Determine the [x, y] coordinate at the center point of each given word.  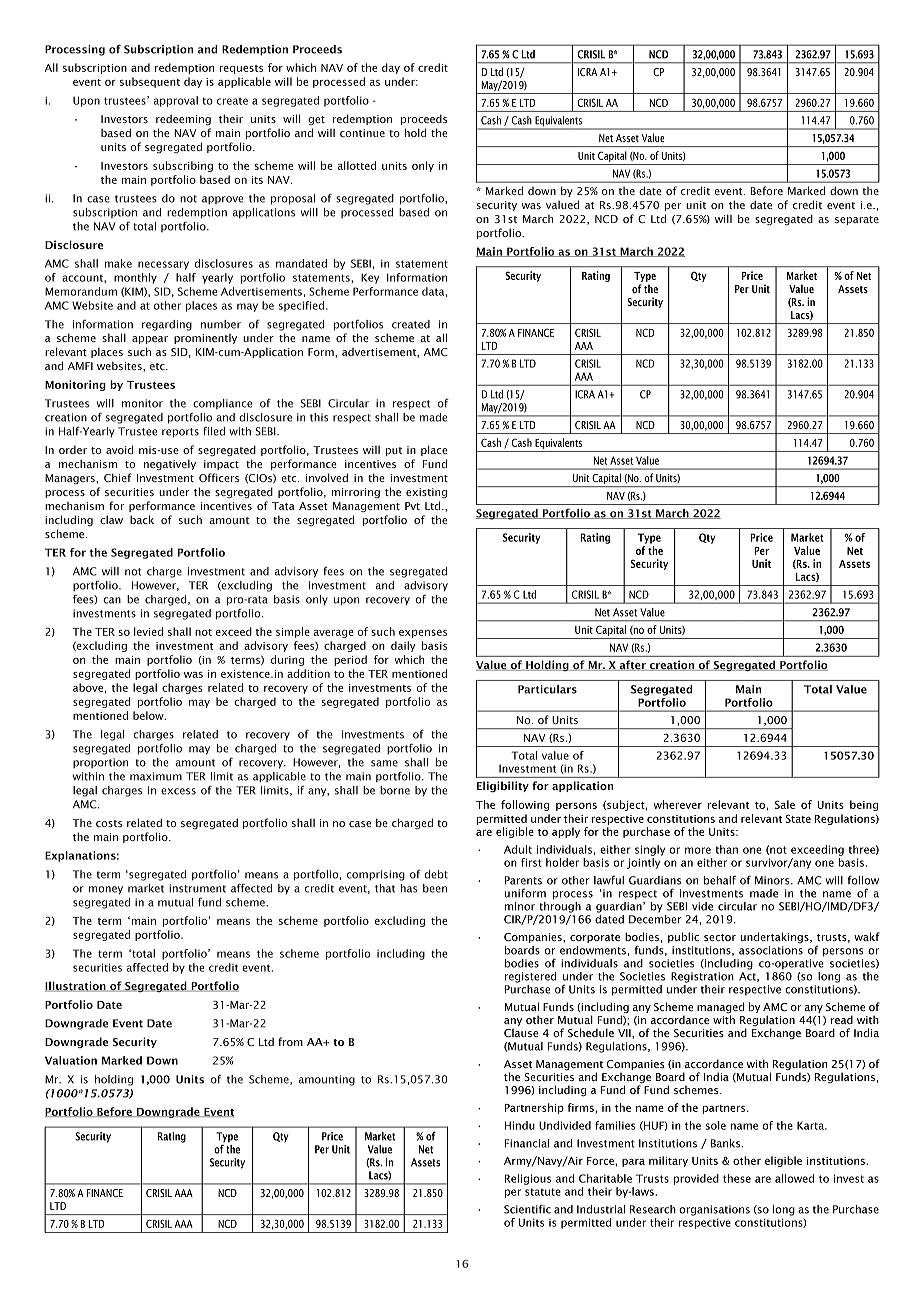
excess [178, 791]
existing [426, 493]
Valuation [71, 1060]
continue [362, 133]
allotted [356, 165]
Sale [785, 804]
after [632, 665]
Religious [528, 1179]
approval [175, 101]
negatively [170, 465]
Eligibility [503, 787]
